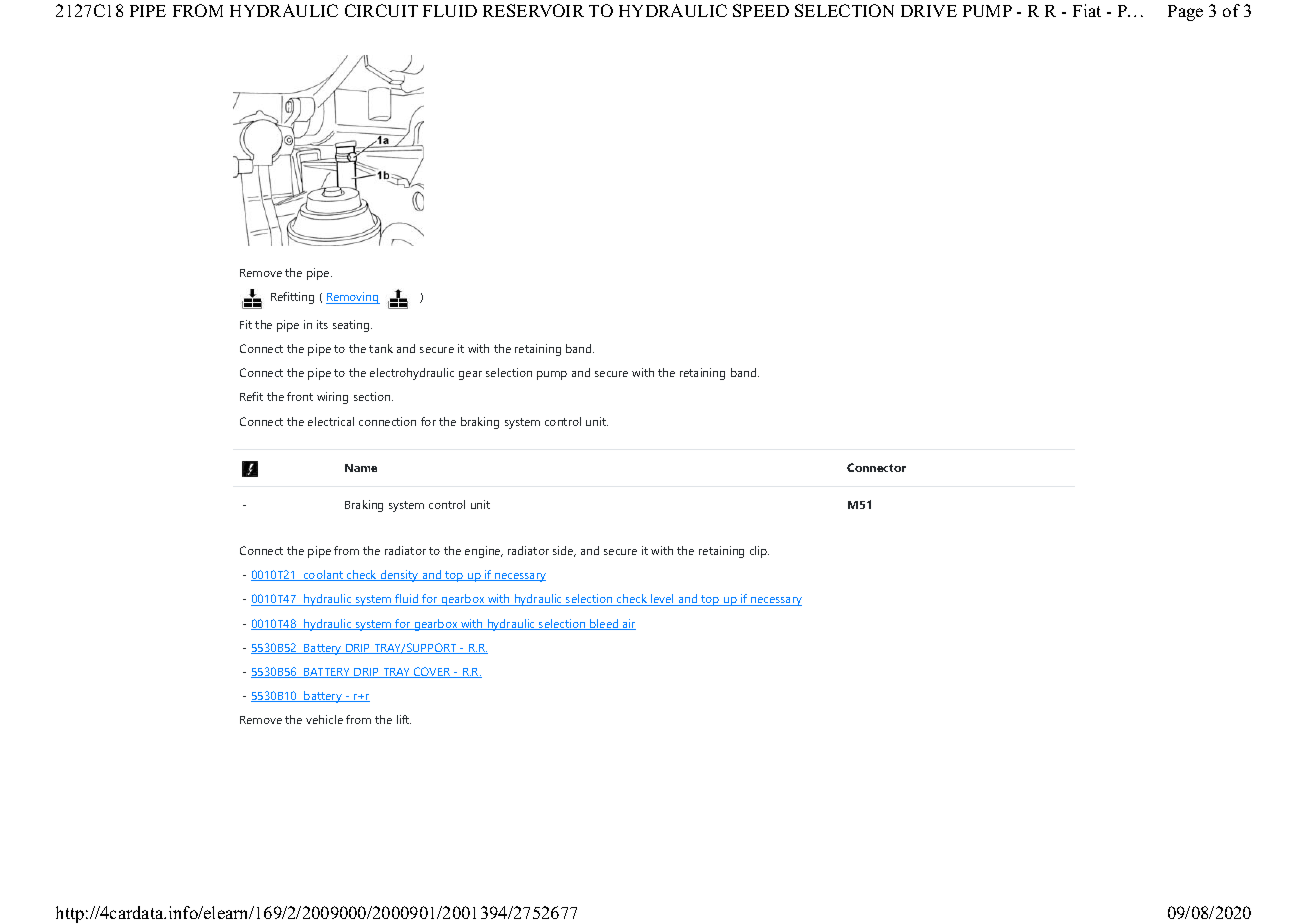  What do you see at coordinates (381, 10) in the screenshot?
I see `CIRCUIT` at bounding box center [381, 10].
